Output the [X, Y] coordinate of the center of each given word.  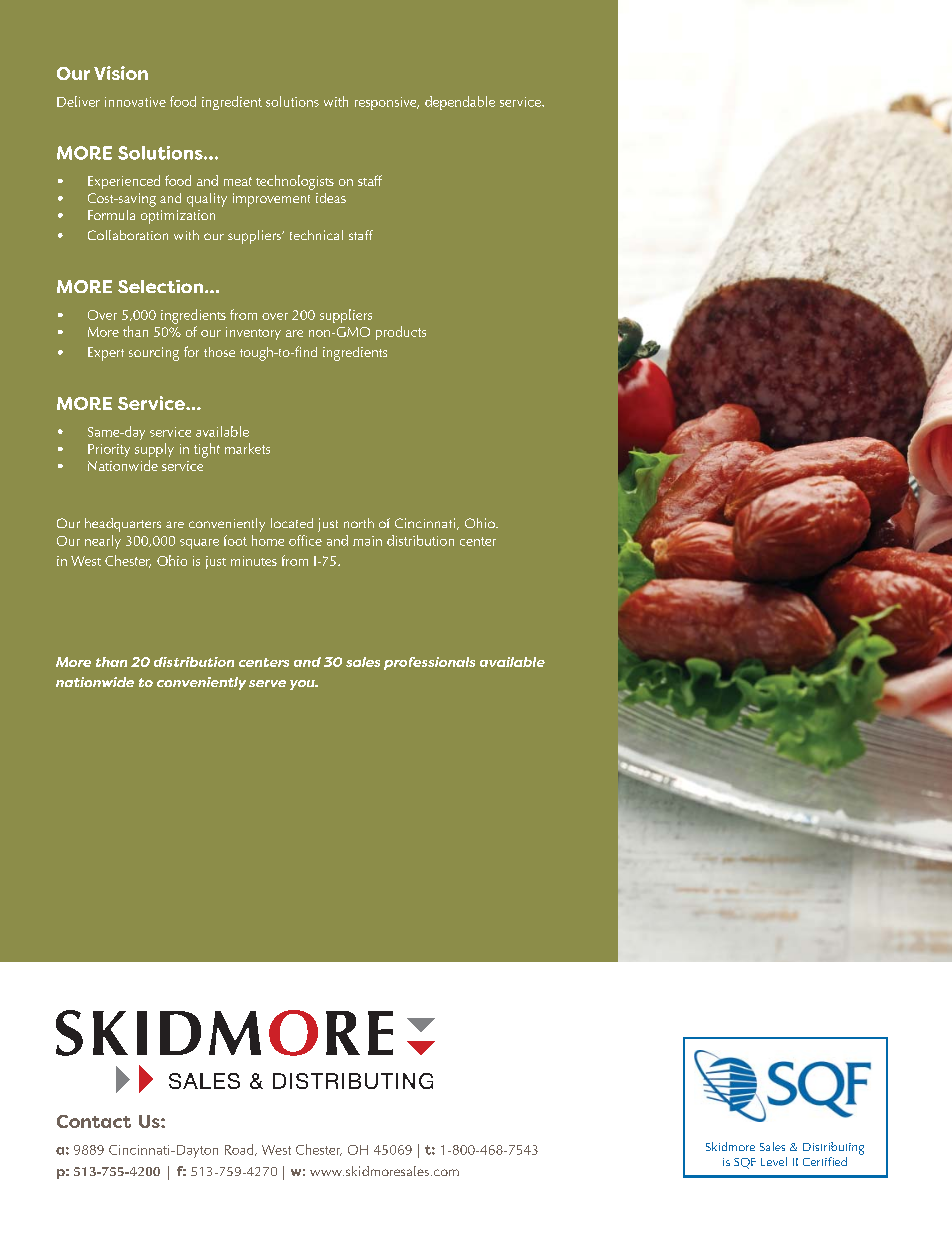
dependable [460, 103]
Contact [94, 1121]
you [303, 685]
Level [774, 1161]
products [401, 333]
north [359, 523]
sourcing [154, 354]
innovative [135, 102]
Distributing [833, 1148]
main [367, 541]
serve [267, 683]
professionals [429, 663]
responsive [387, 103]
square [199, 544]
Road [240, 1150]
